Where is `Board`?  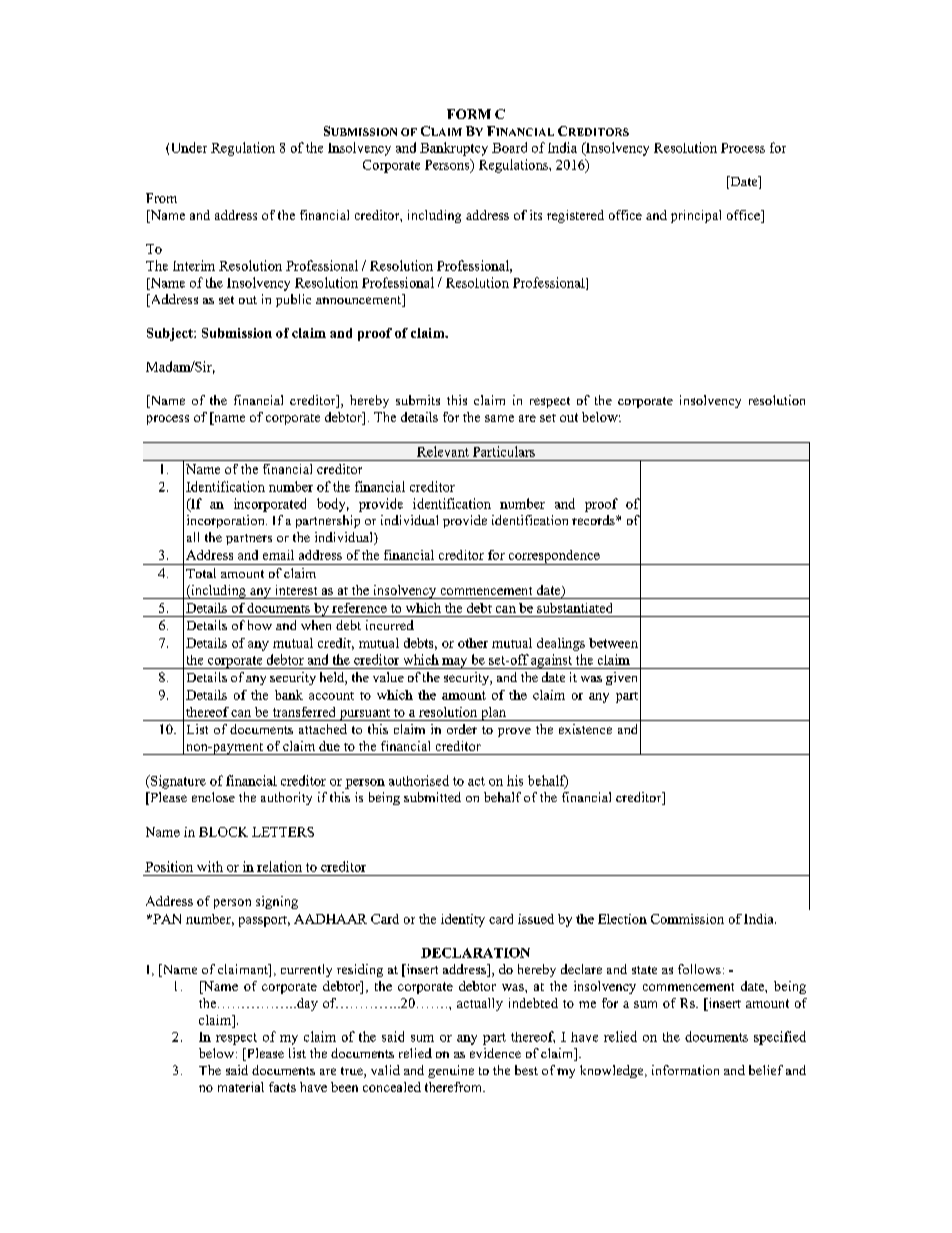
Board is located at coordinates (509, 147).
